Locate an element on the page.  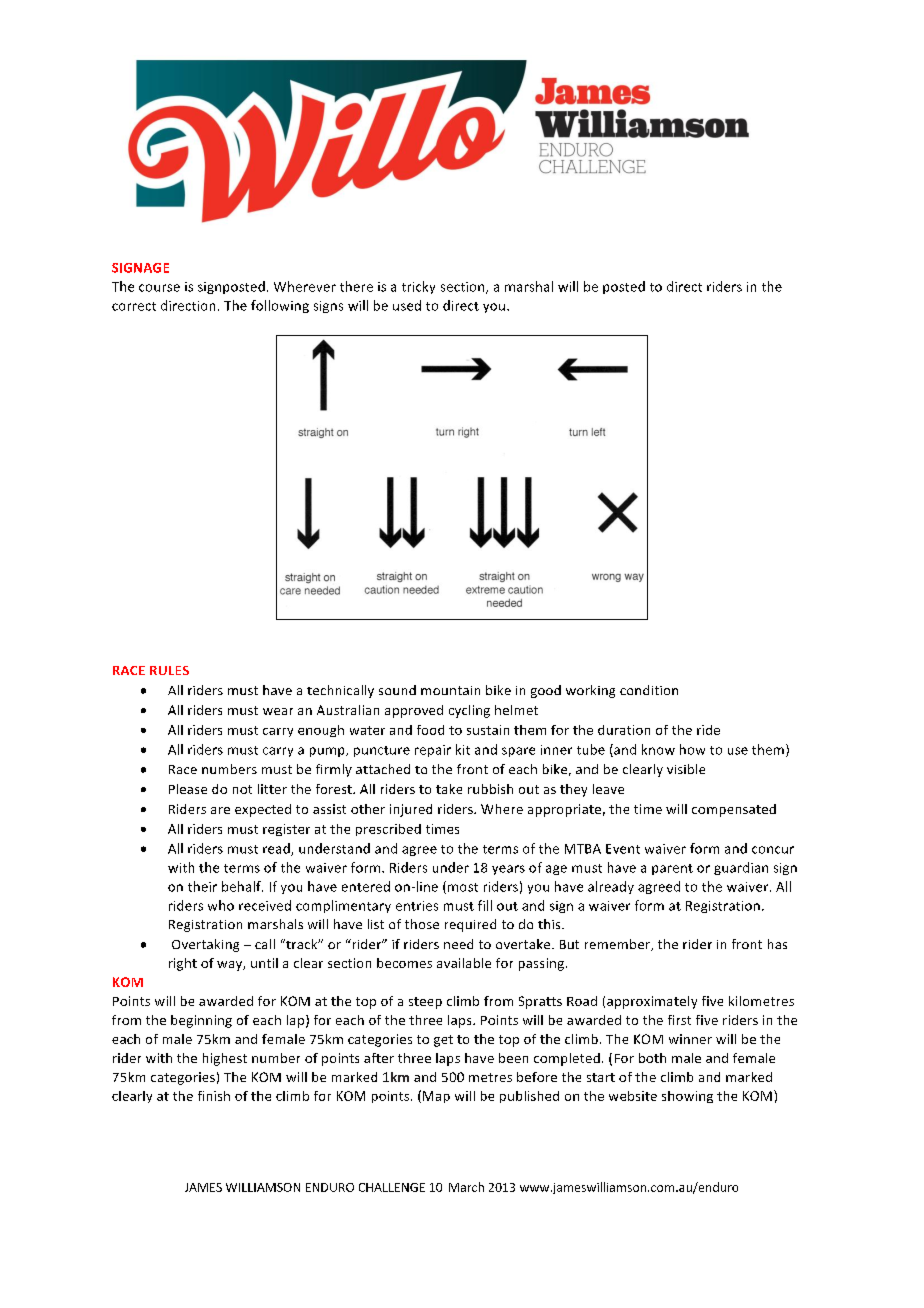
course is located at coordinates (159, 288).
